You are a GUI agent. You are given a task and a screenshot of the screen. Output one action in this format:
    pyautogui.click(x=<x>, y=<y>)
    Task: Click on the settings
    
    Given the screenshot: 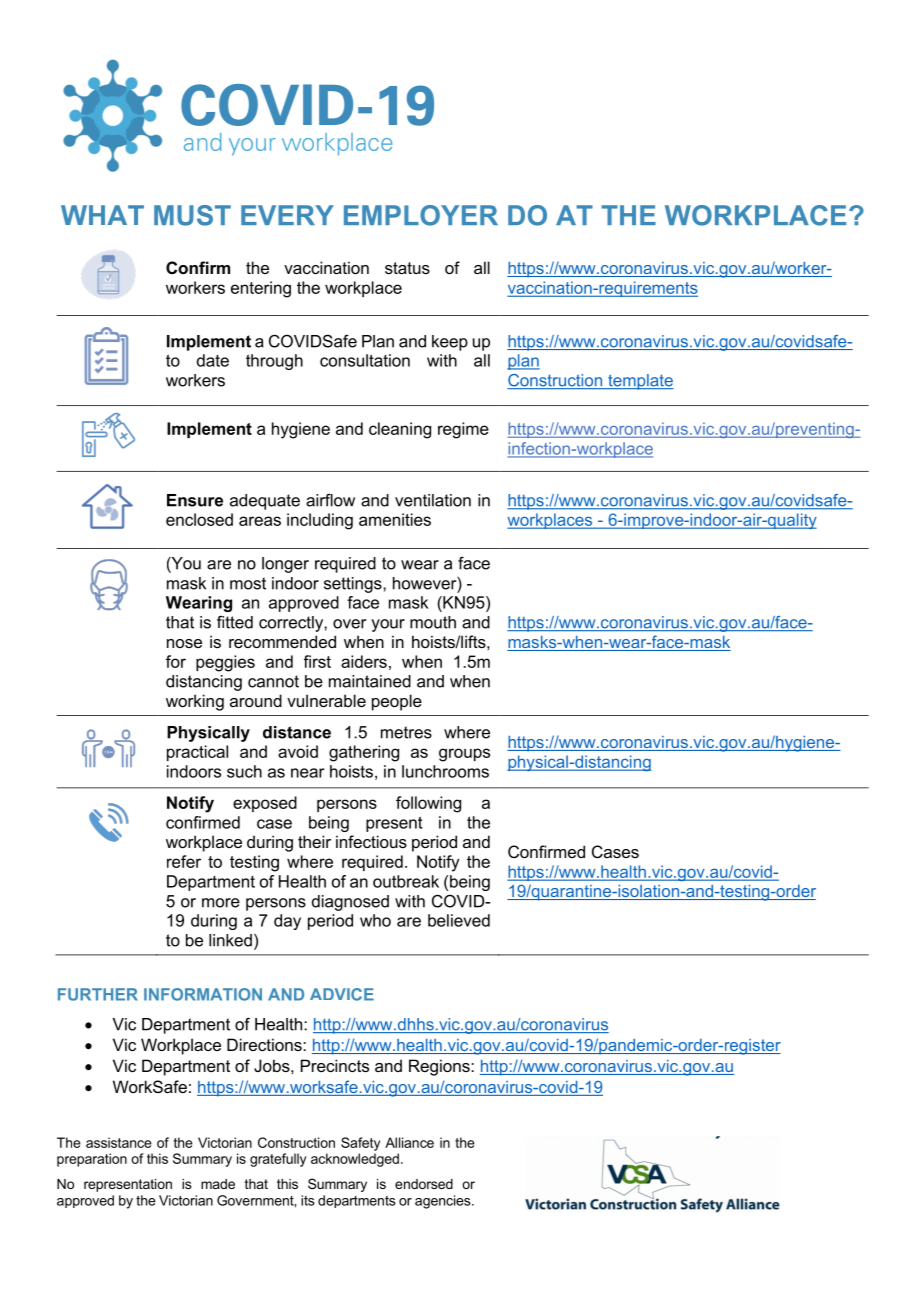 What is the action you would take?
    pyautogui.click(x=354, y=585)
